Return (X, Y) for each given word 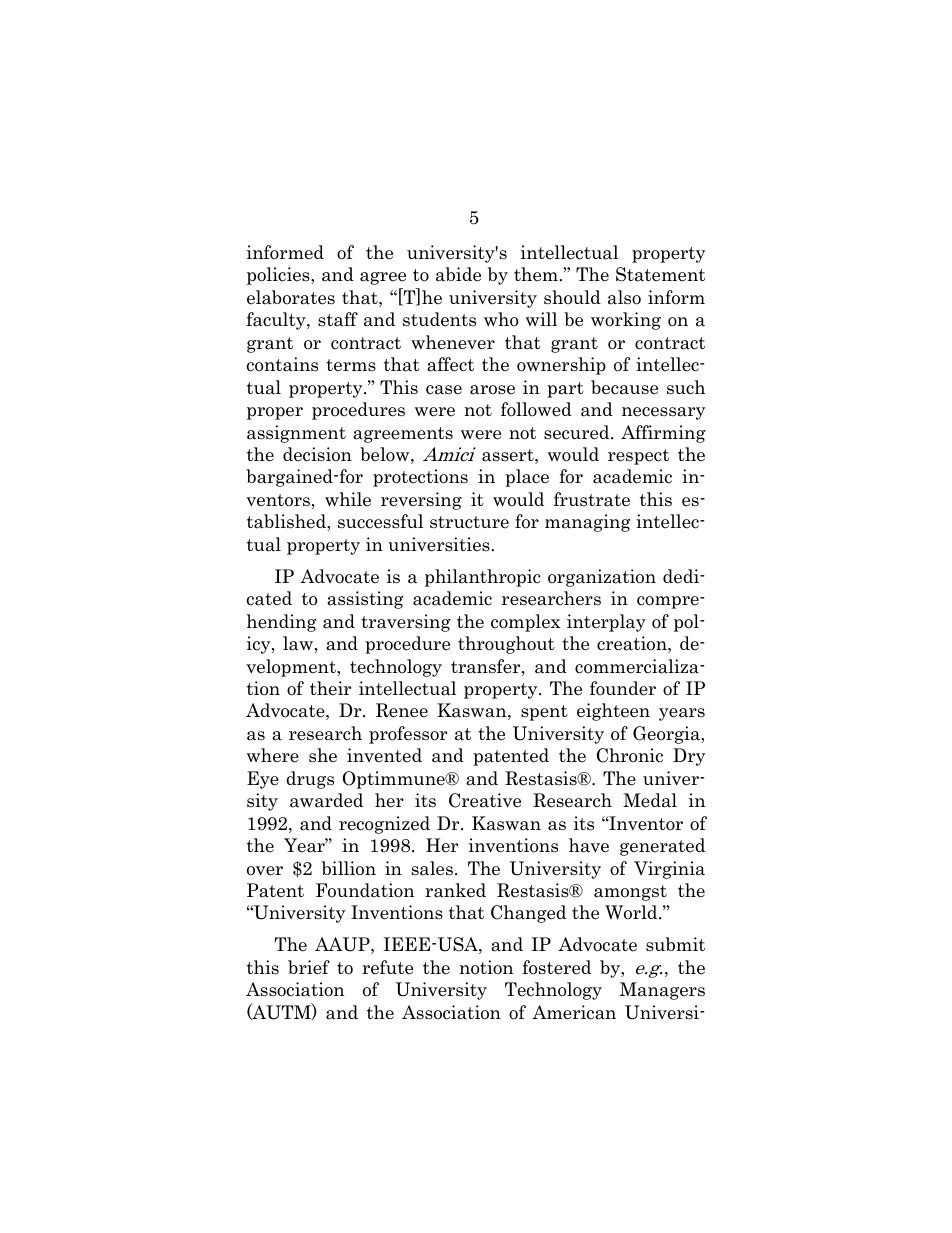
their (330, 688)
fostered (556, 967)
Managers (662, 991)
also (624, 297)
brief (309, 967)
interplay (606, 623)
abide (458, 274)
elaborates (291, 297)
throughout (506, 645)
